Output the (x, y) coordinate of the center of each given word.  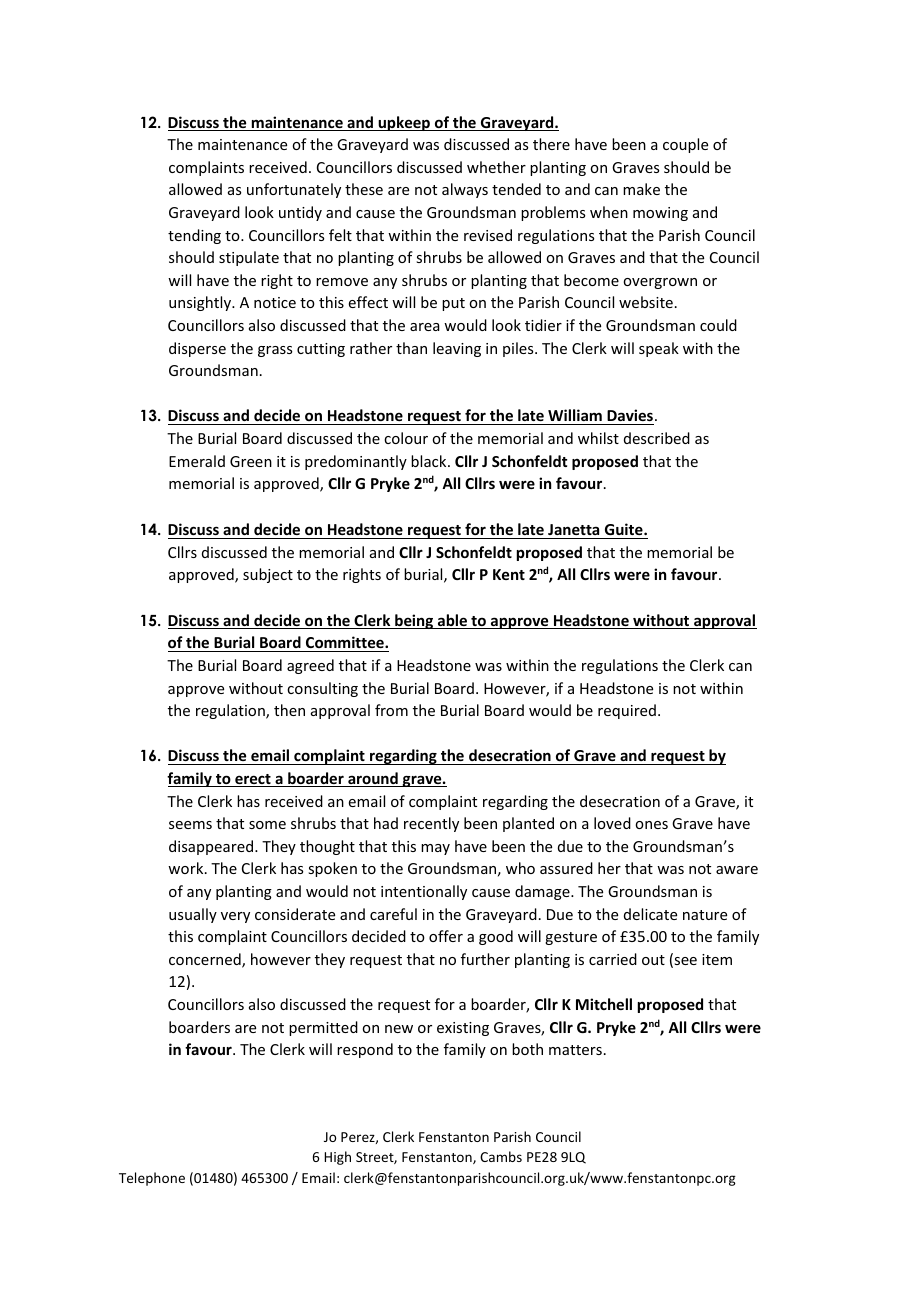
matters (575, 1050)
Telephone (152, 1179)
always (465, 190)
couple (685, 145)
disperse (197, 349)
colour (406, 438)
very (235, 917)
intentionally (424, 892)
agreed (310, 666)
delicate (650, 914)
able (452, 621)
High (337, 1158)
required (627, 711)
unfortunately (294, 190)
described (657, 438)
